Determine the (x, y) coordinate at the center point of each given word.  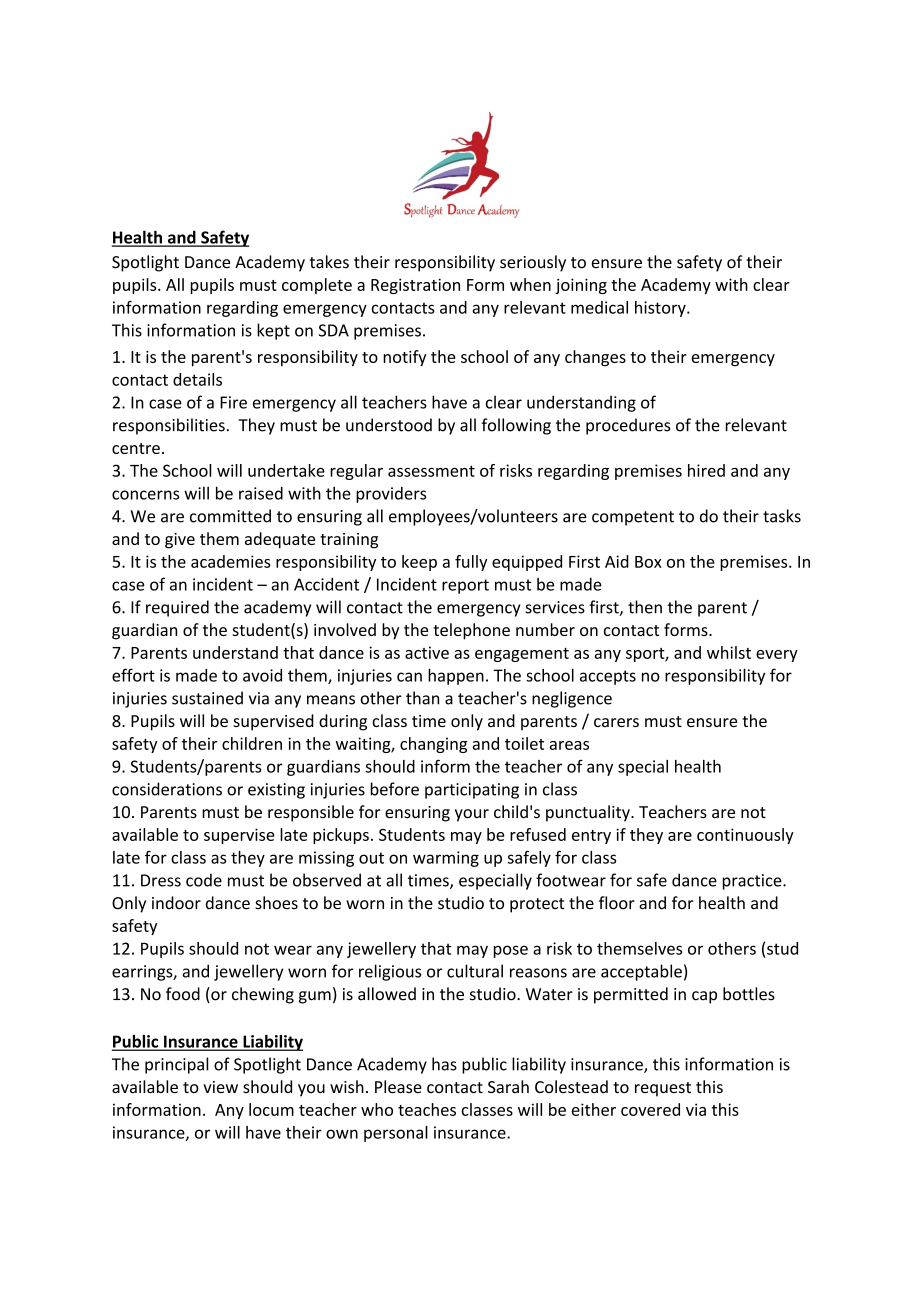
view (220, 1087)
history (661, 309)
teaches (427, 1109)
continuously (745, 836)
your (472, 815)
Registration (415, 286)
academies (231, 561)
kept (273, 331)
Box (648, 562)
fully (471, 563)
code (204, 880)
